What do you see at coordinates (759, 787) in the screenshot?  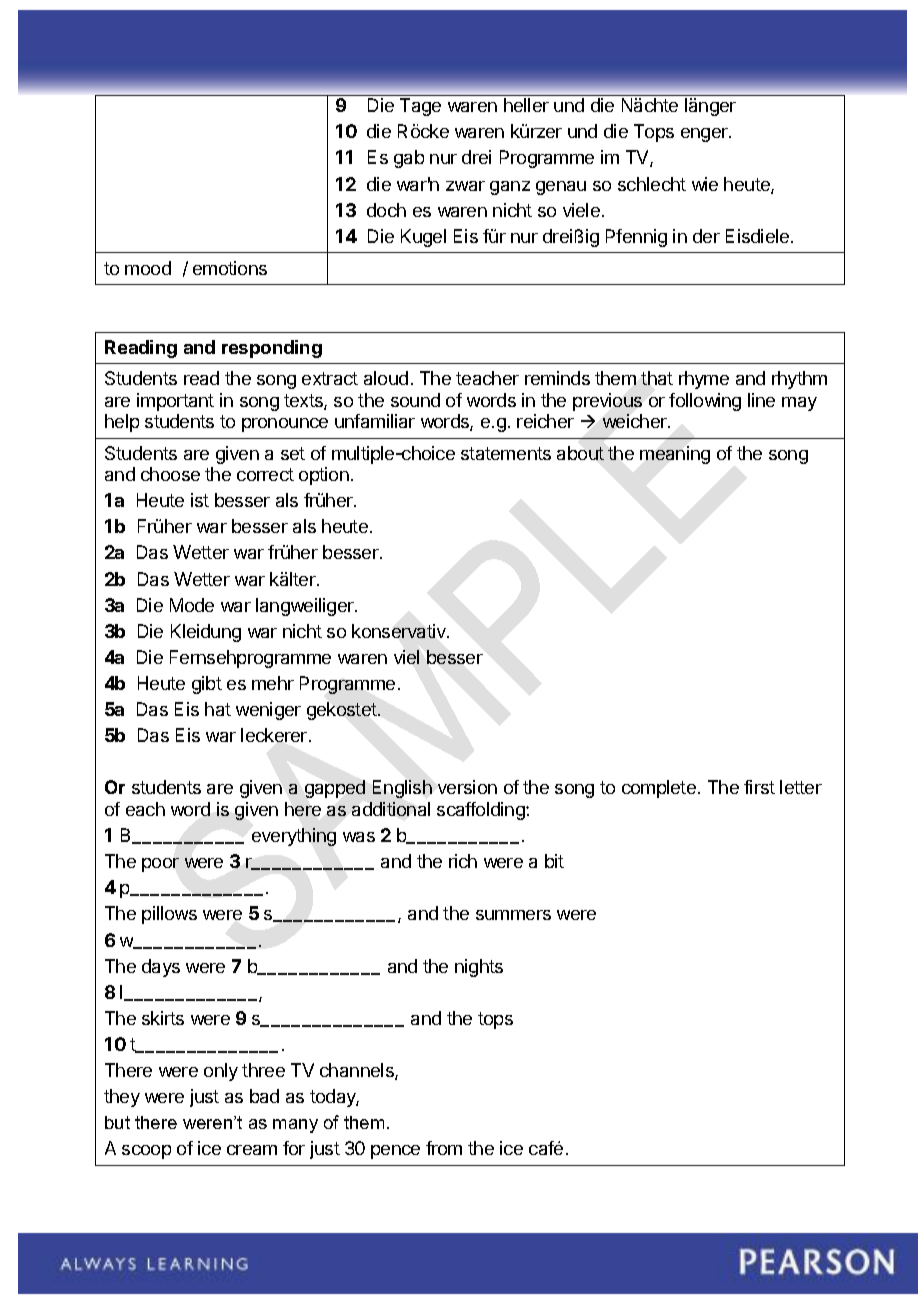 I see `first` at bounding box center [759, 787].
